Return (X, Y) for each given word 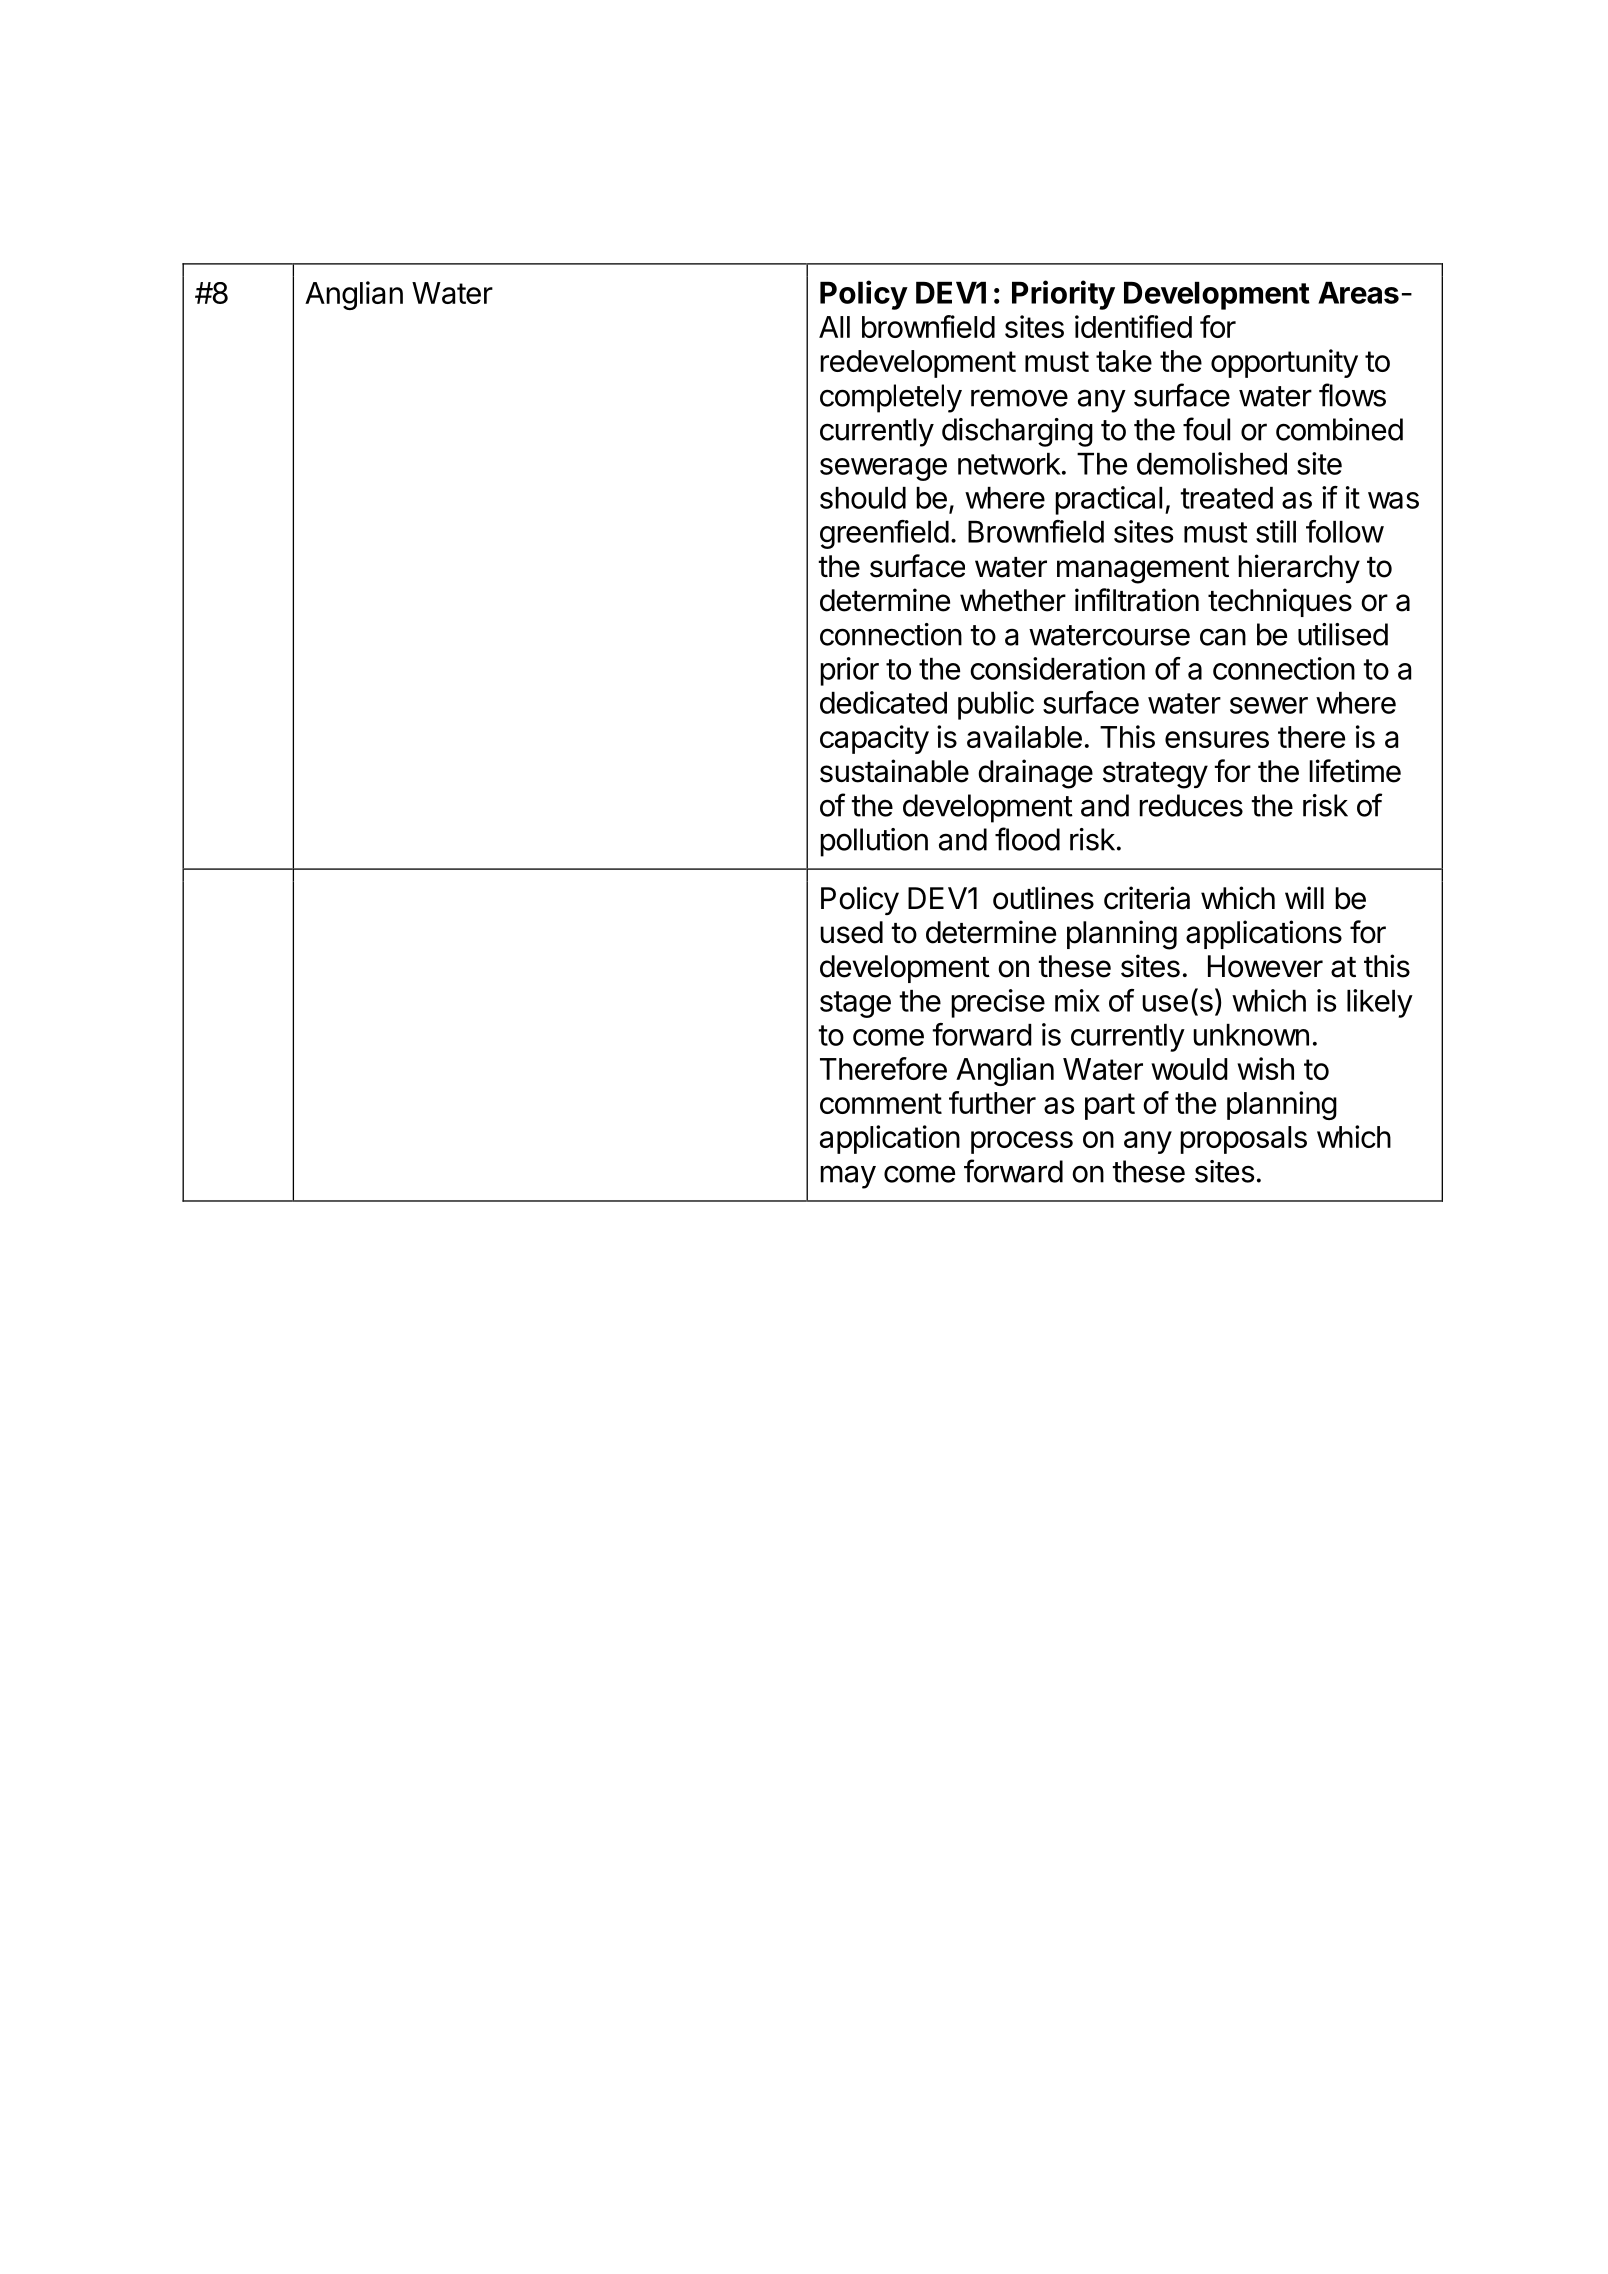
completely (891, 398)
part (1110, 1106)
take (1124, 361)
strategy (1155, 775)
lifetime (1355, 771)
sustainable (894, 771)
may (848, 1177)
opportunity (1284, 363)
